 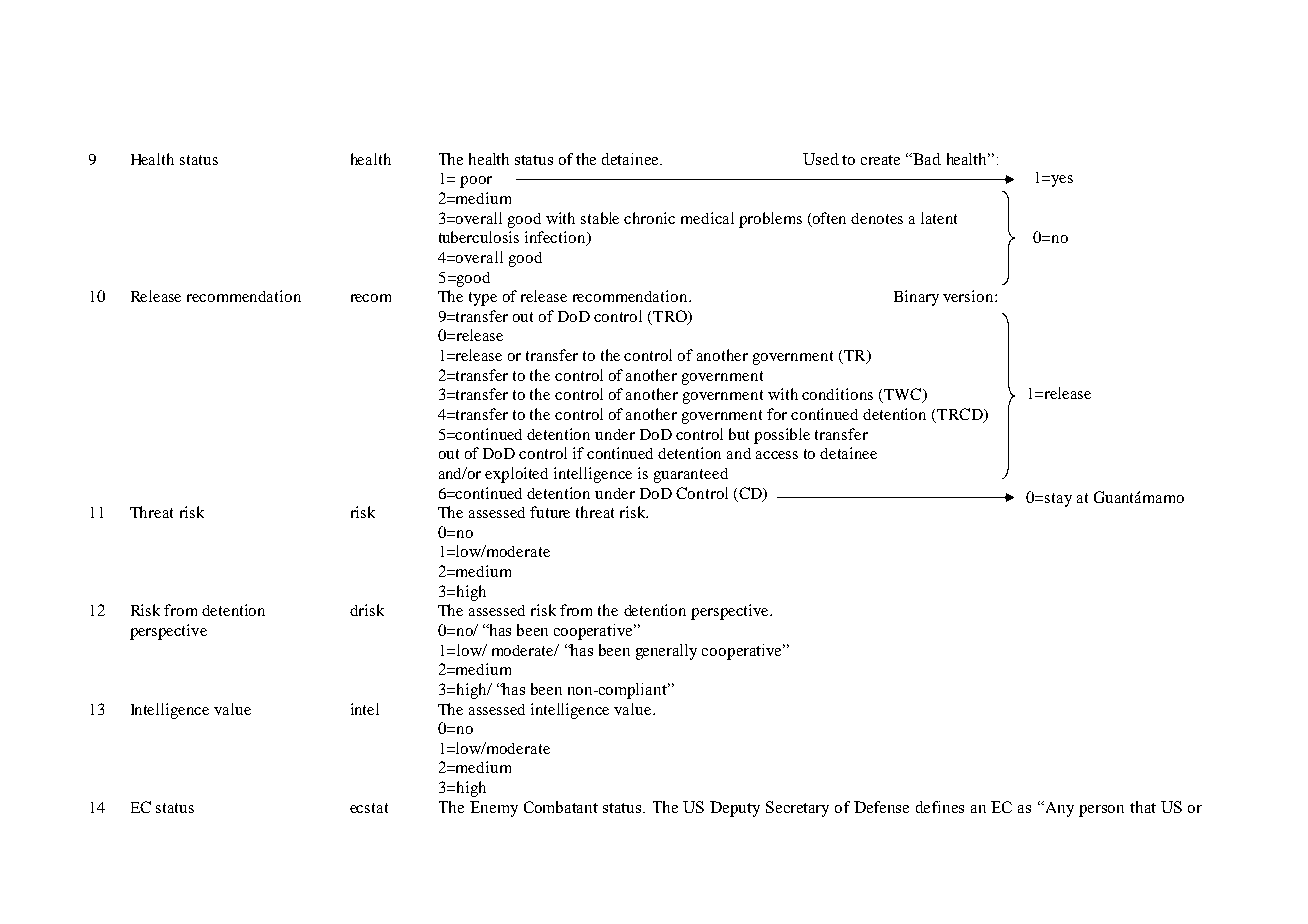 What do you see at coordinates (1058, 809) in the screenshot?
I see `Any` at bounding box center [1058, 809].
